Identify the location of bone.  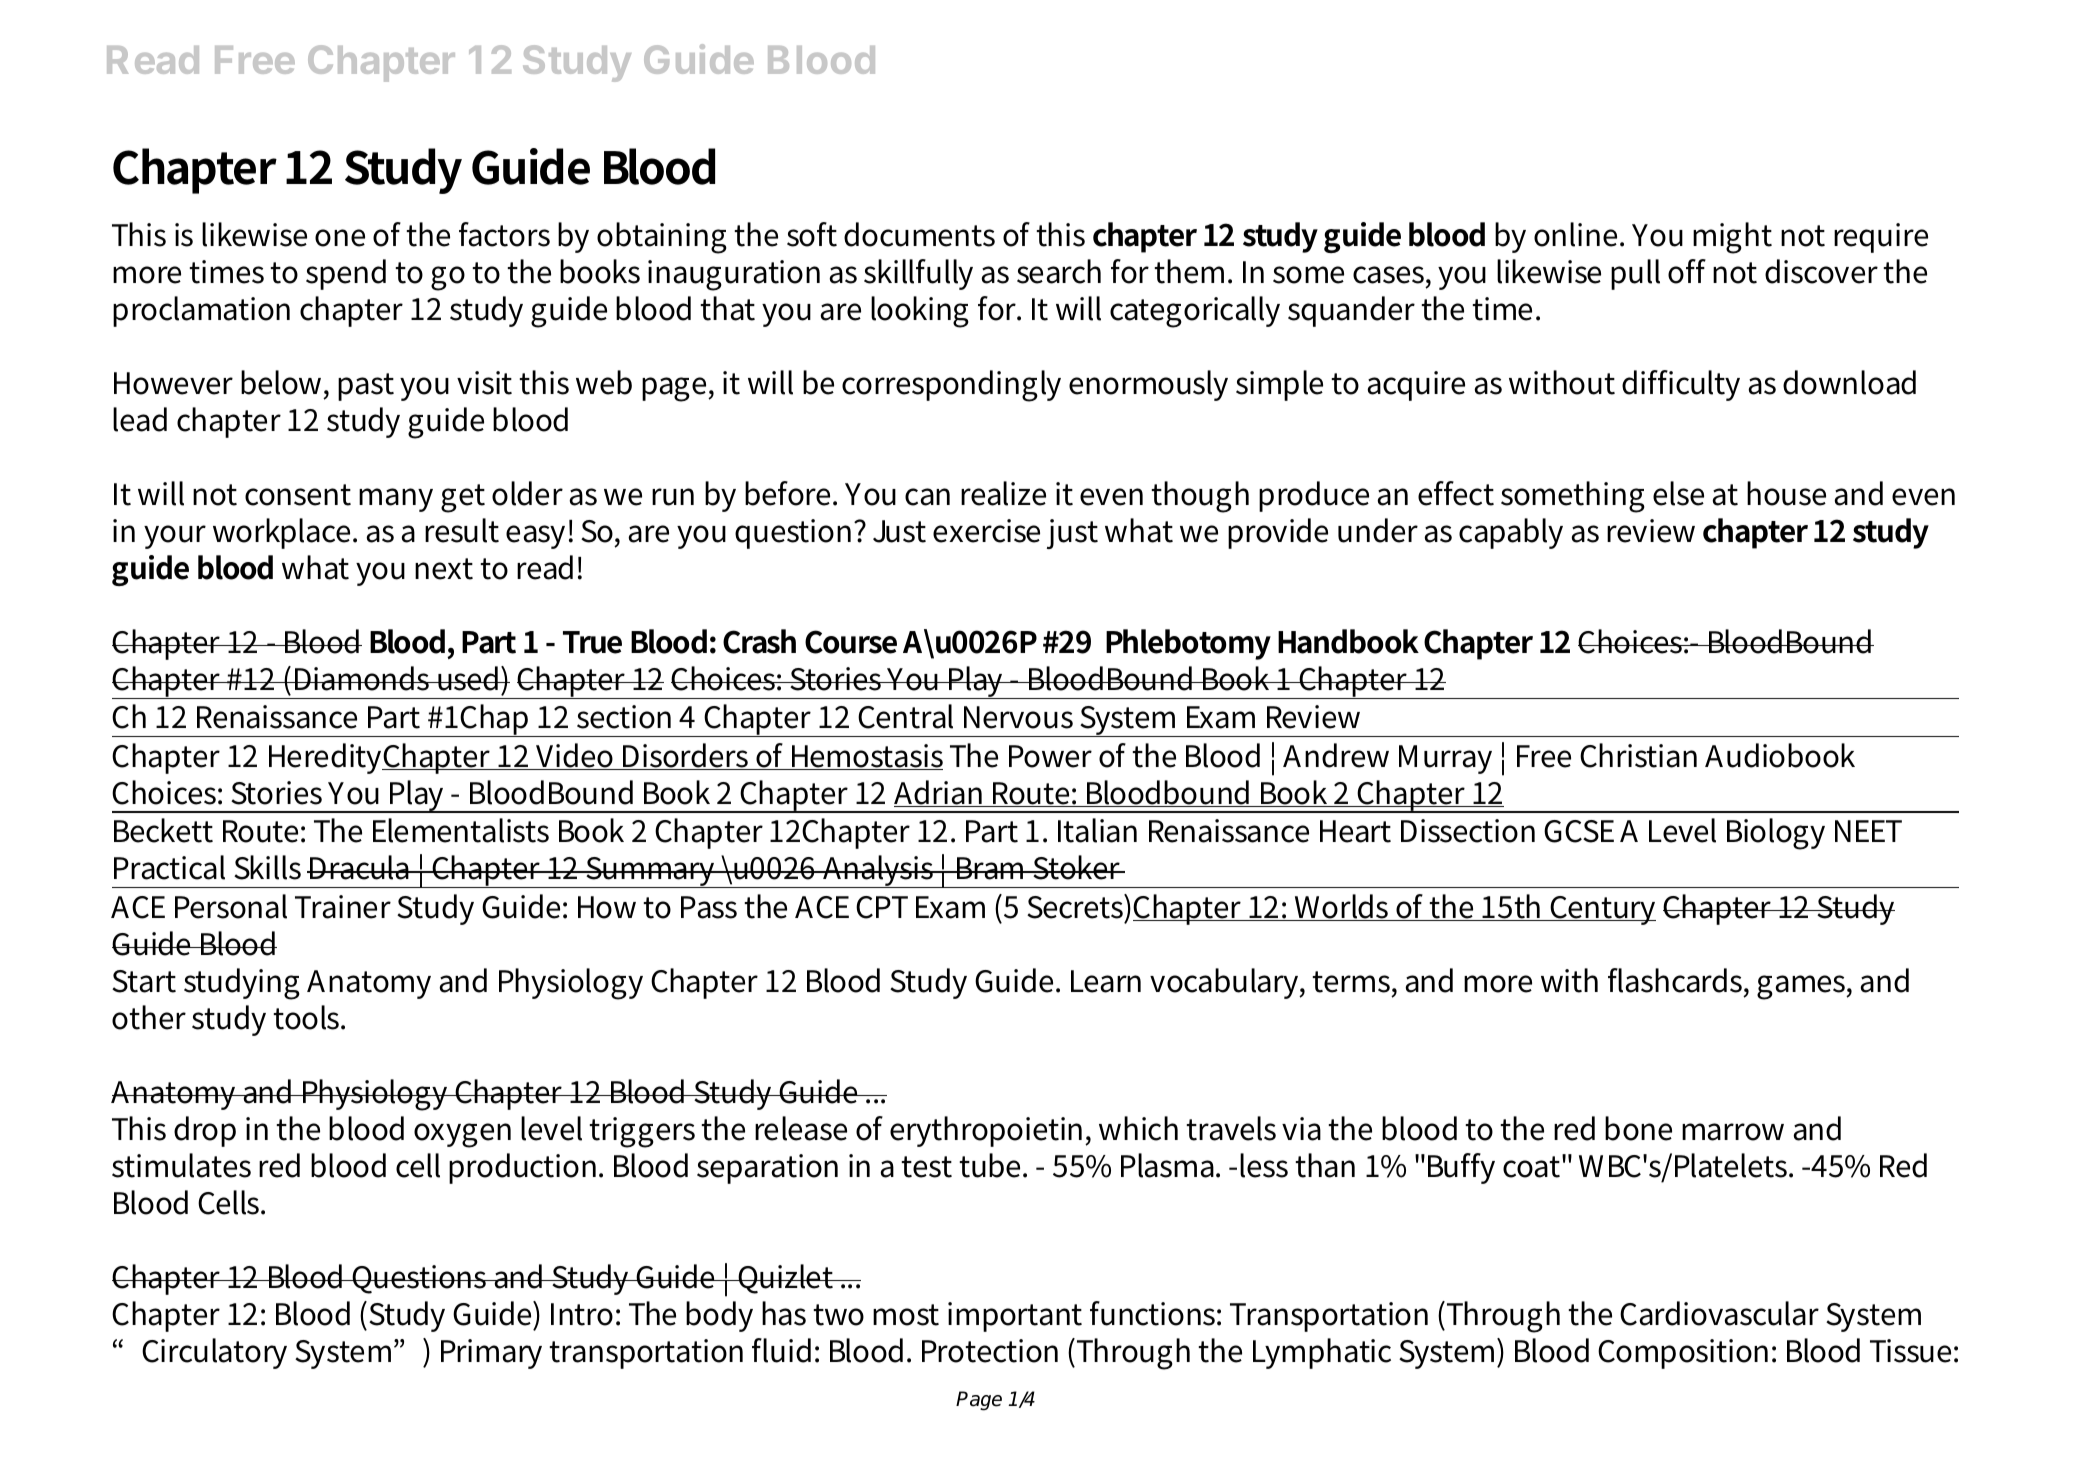
(1638, 1128).
